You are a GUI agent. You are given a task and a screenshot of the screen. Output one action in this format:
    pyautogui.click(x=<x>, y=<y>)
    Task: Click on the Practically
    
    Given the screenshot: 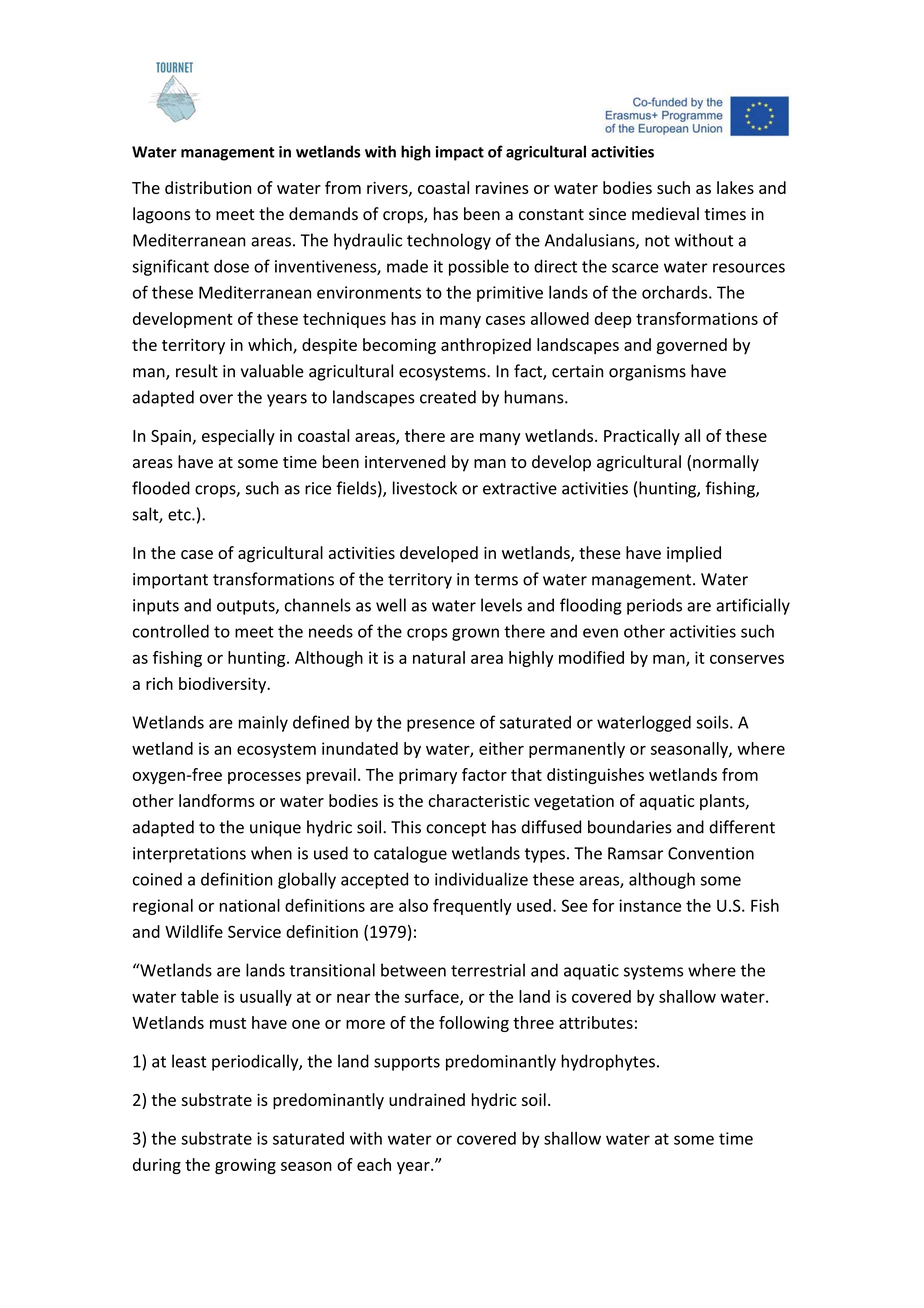 What is the action you would take?
    pyautogui.click(x=642, y=437)
